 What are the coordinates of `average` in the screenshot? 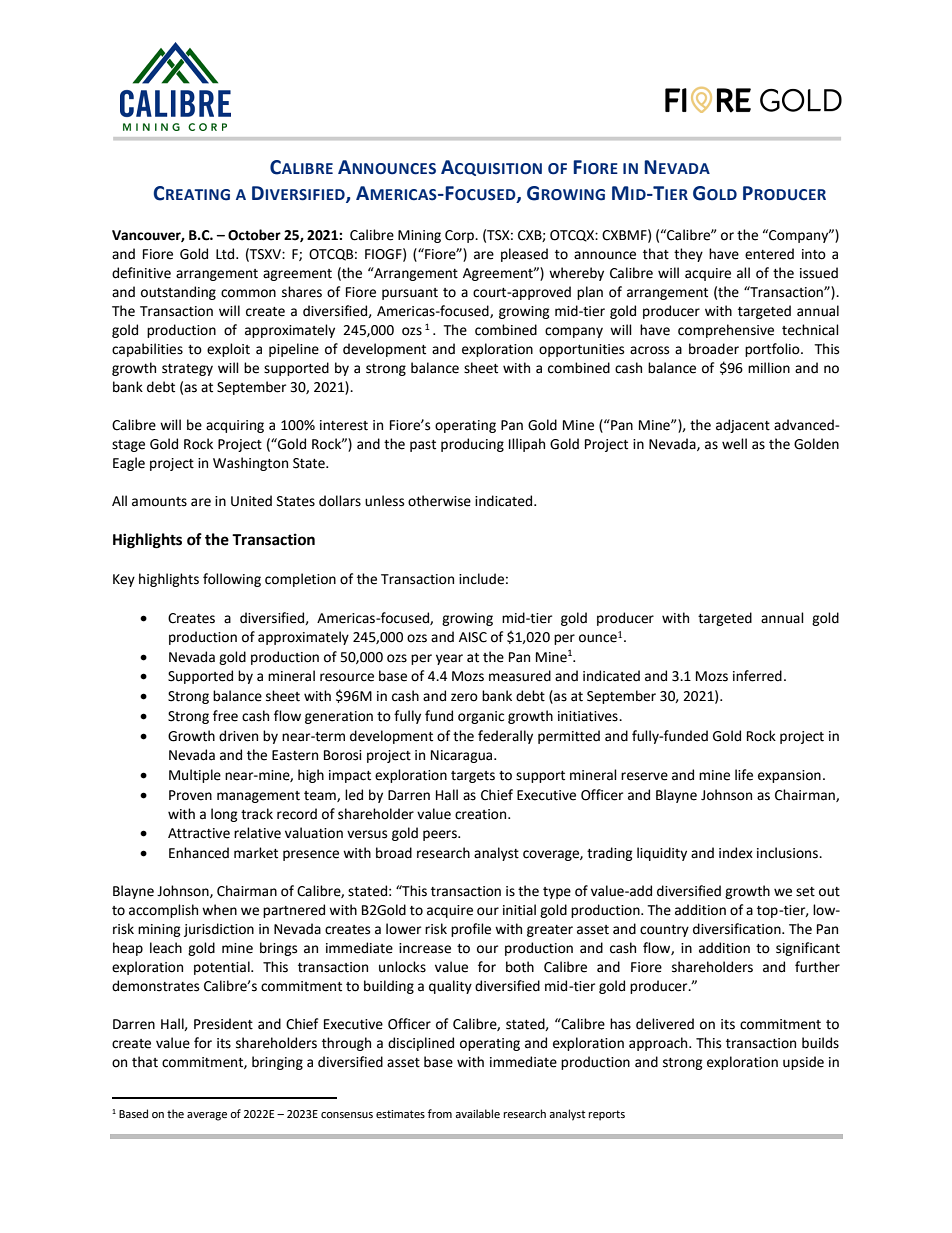 It's located at (207, 1116).
